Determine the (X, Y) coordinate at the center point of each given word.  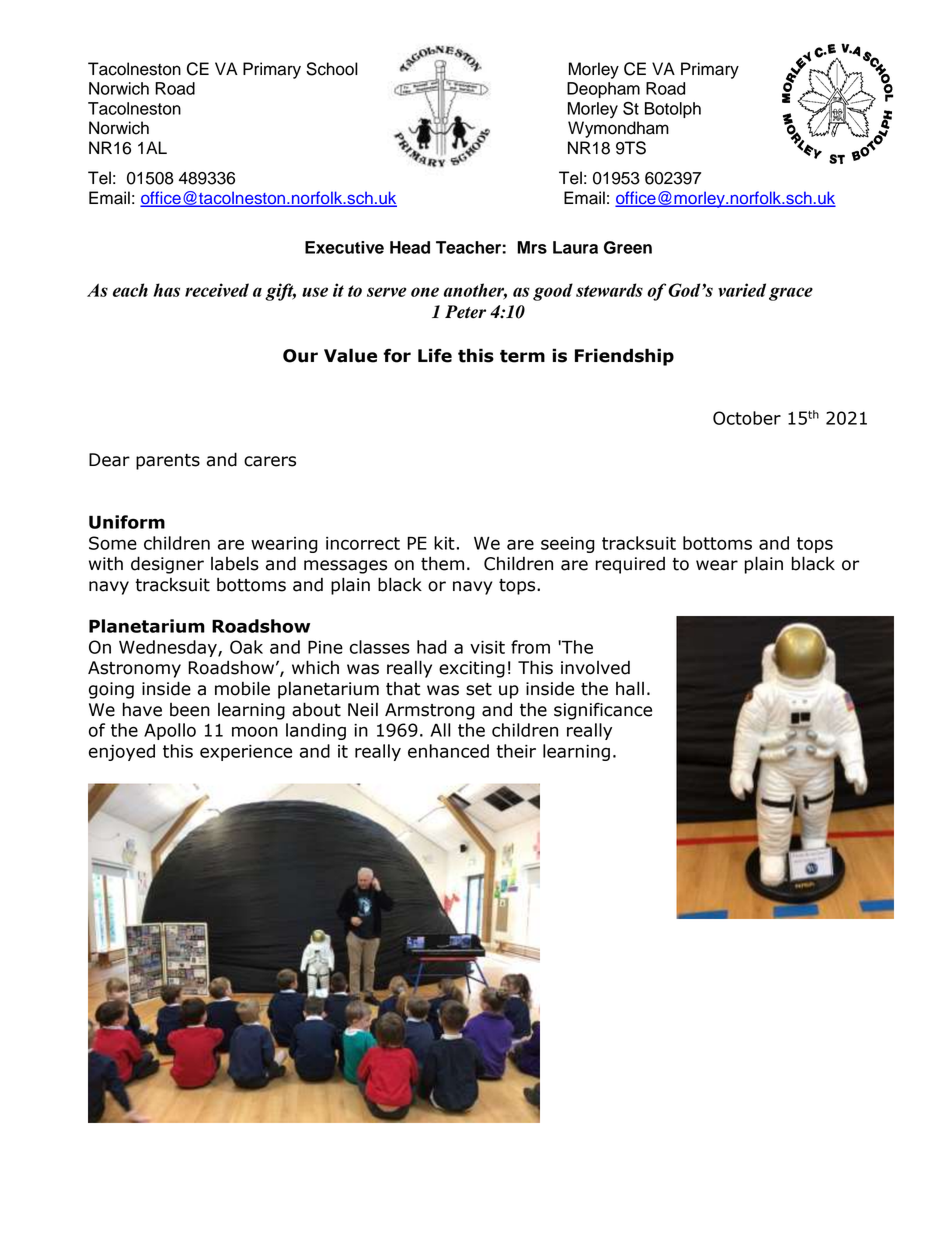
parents (168, 462)
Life (435, 355)
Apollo (170, 731)
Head (410, 247)
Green (628, 247)
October (747, 418)
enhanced (448, 751)
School (332, 69)
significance (603, 711)
